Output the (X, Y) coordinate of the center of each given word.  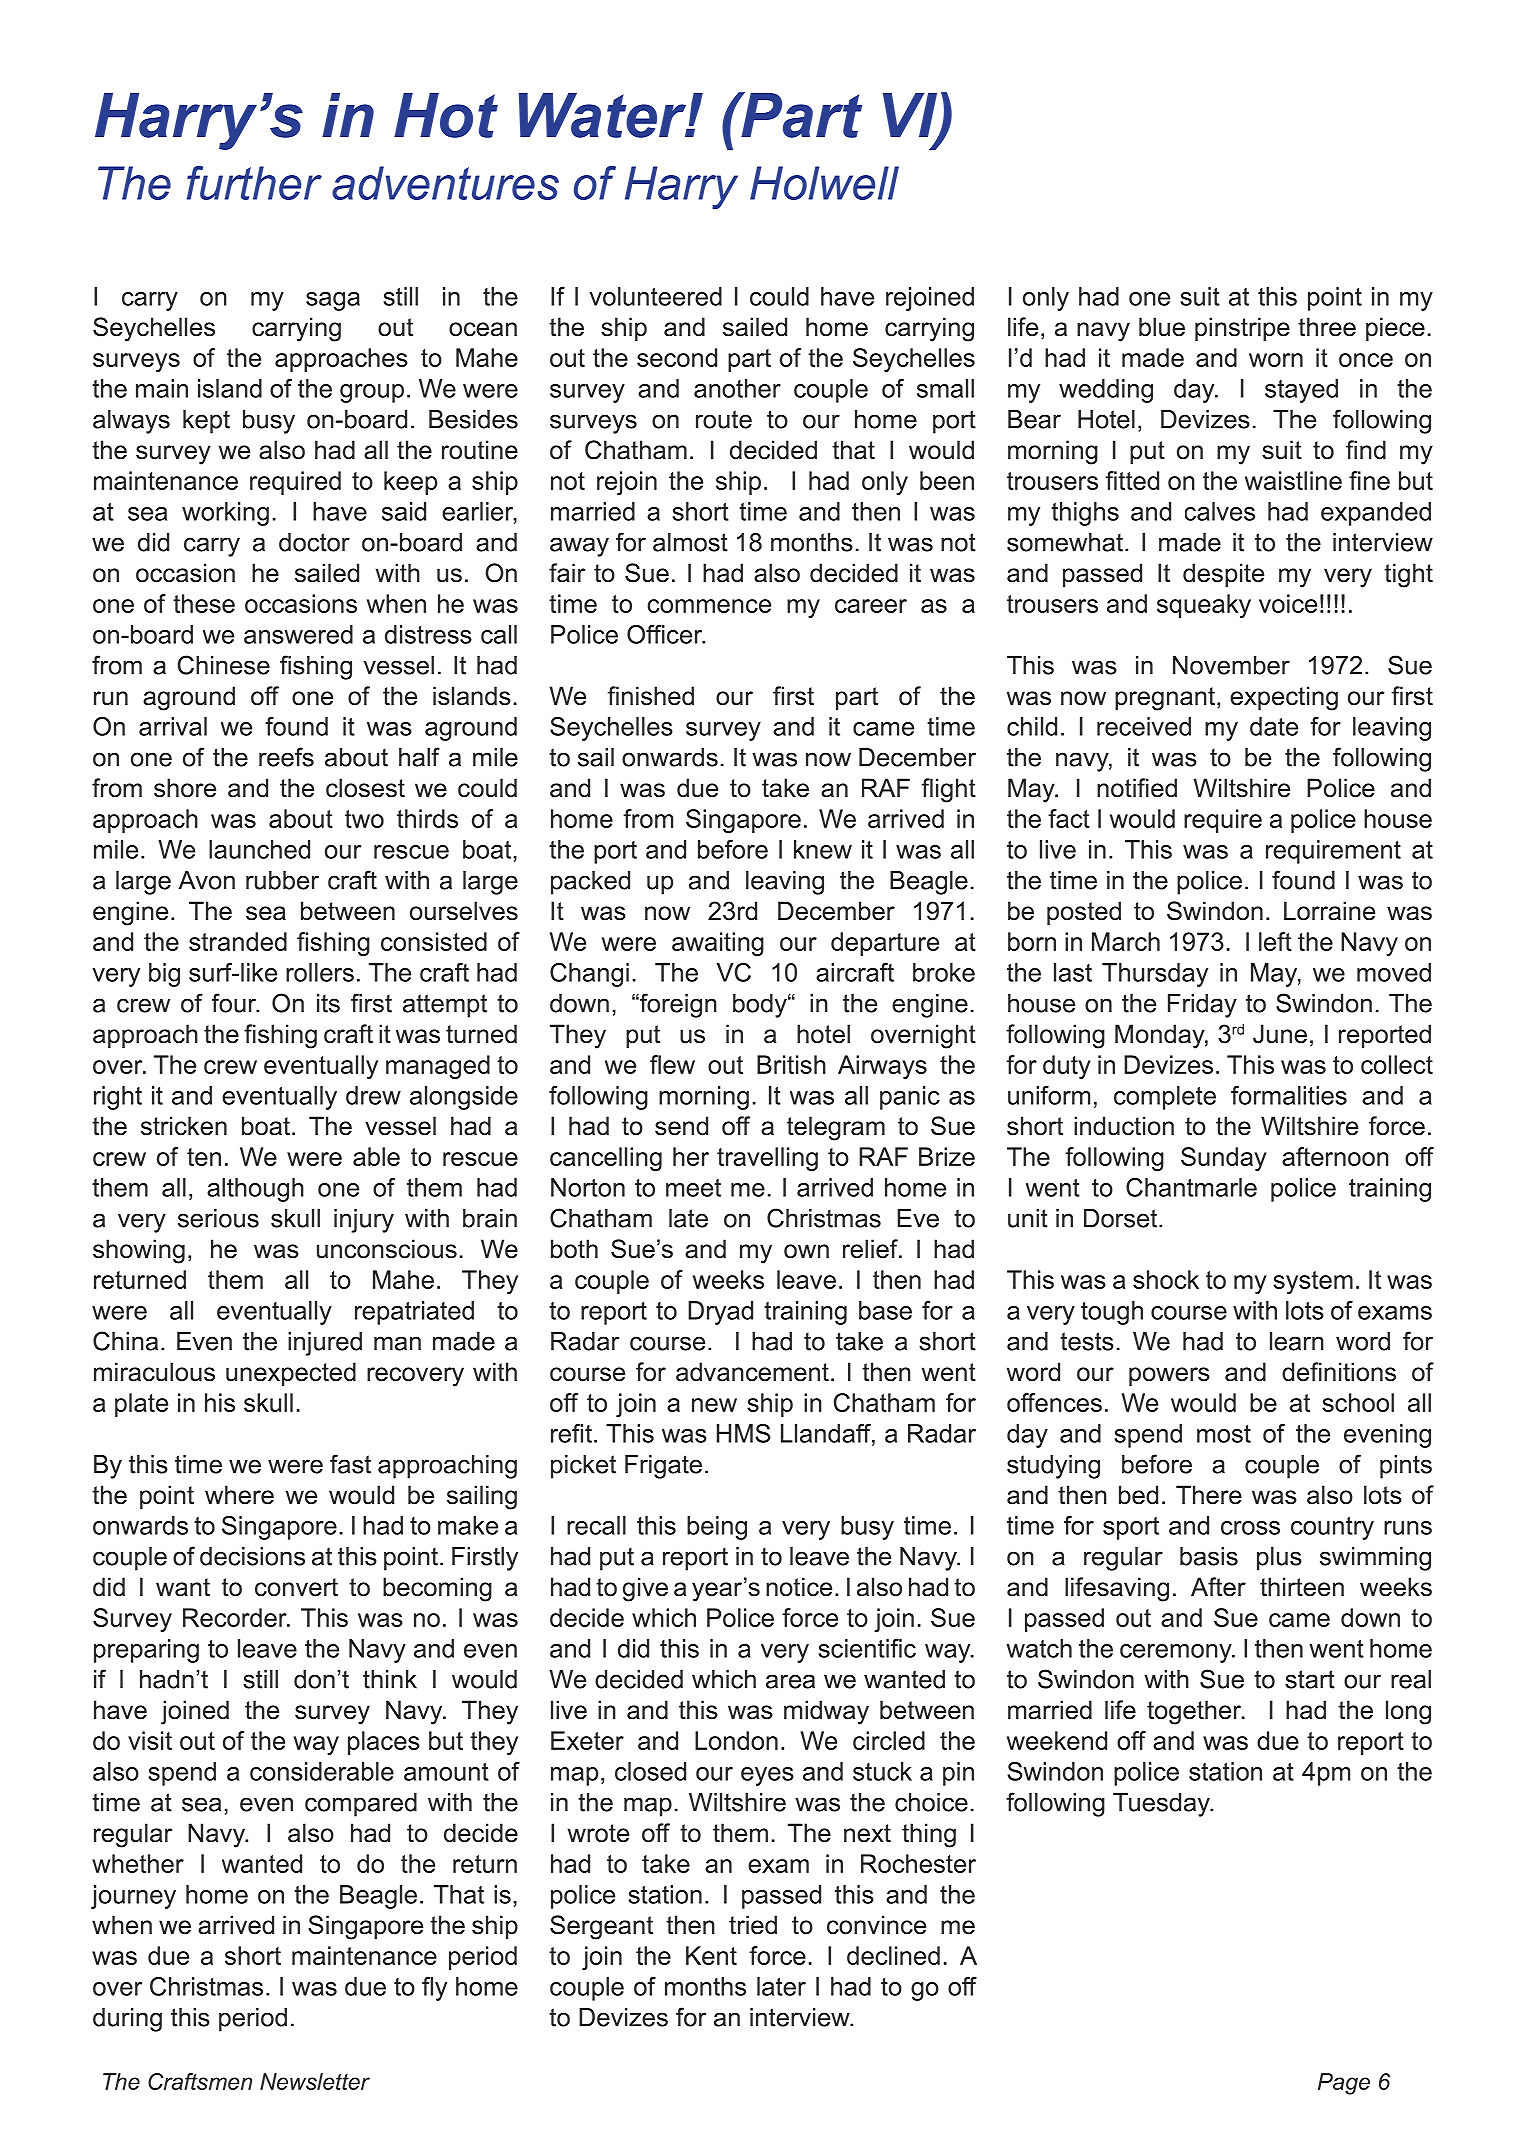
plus (1279, 1559)
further (254, 183)
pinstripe (1242, 329)
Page (1344, 2084)
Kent (711, 1955)
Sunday (1224, 1159)
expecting (1284, 698)
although (255, 1190)
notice (799, 1587)
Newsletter (315, 2081)
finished (650, 696)
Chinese (224, 665)
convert (296, 1587)
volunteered (656, 296)
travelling (767, 1159)
